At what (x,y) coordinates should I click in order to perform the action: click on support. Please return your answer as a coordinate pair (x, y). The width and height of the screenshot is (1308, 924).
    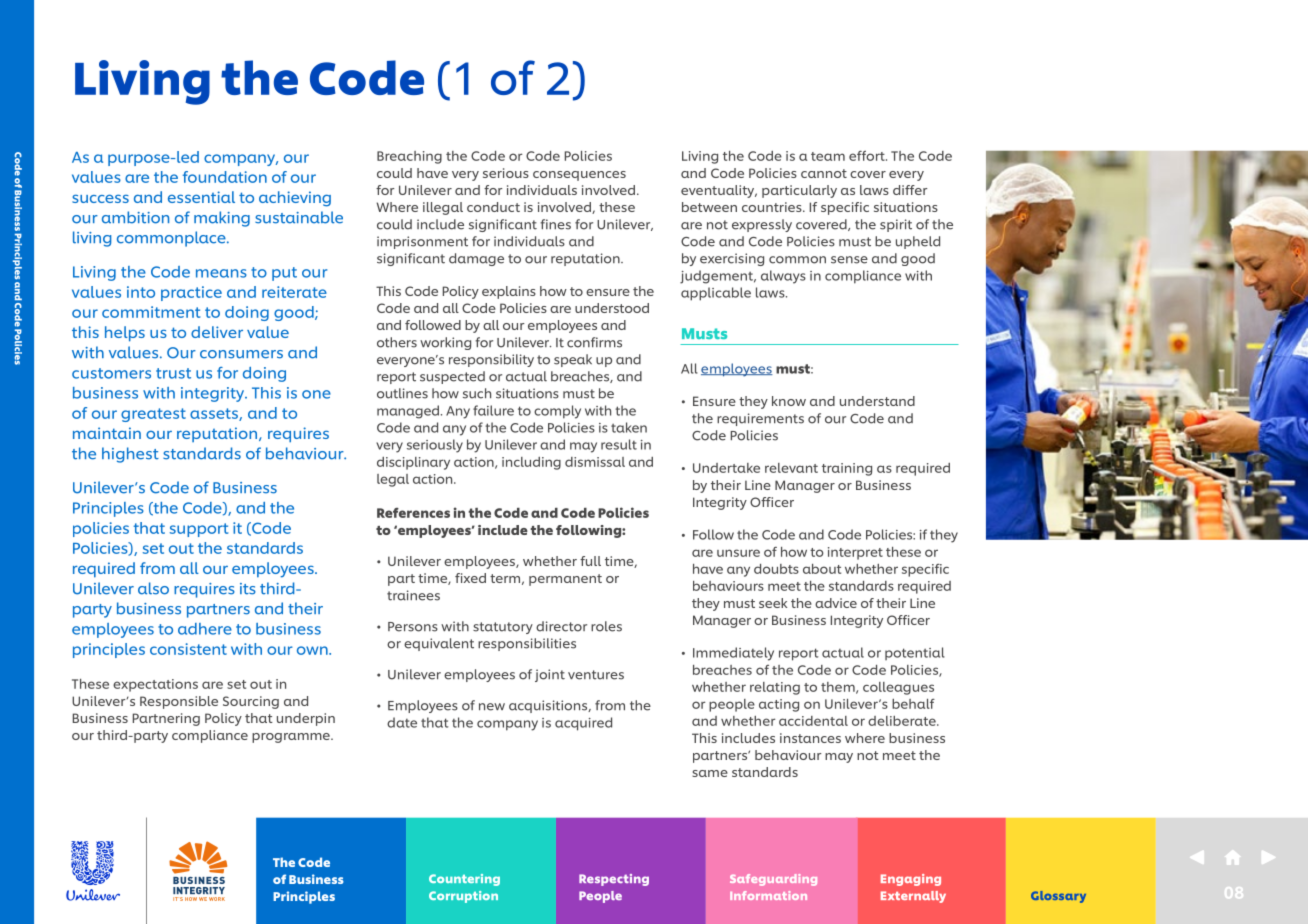
    Looking at the image, I should click on (199, 530).
